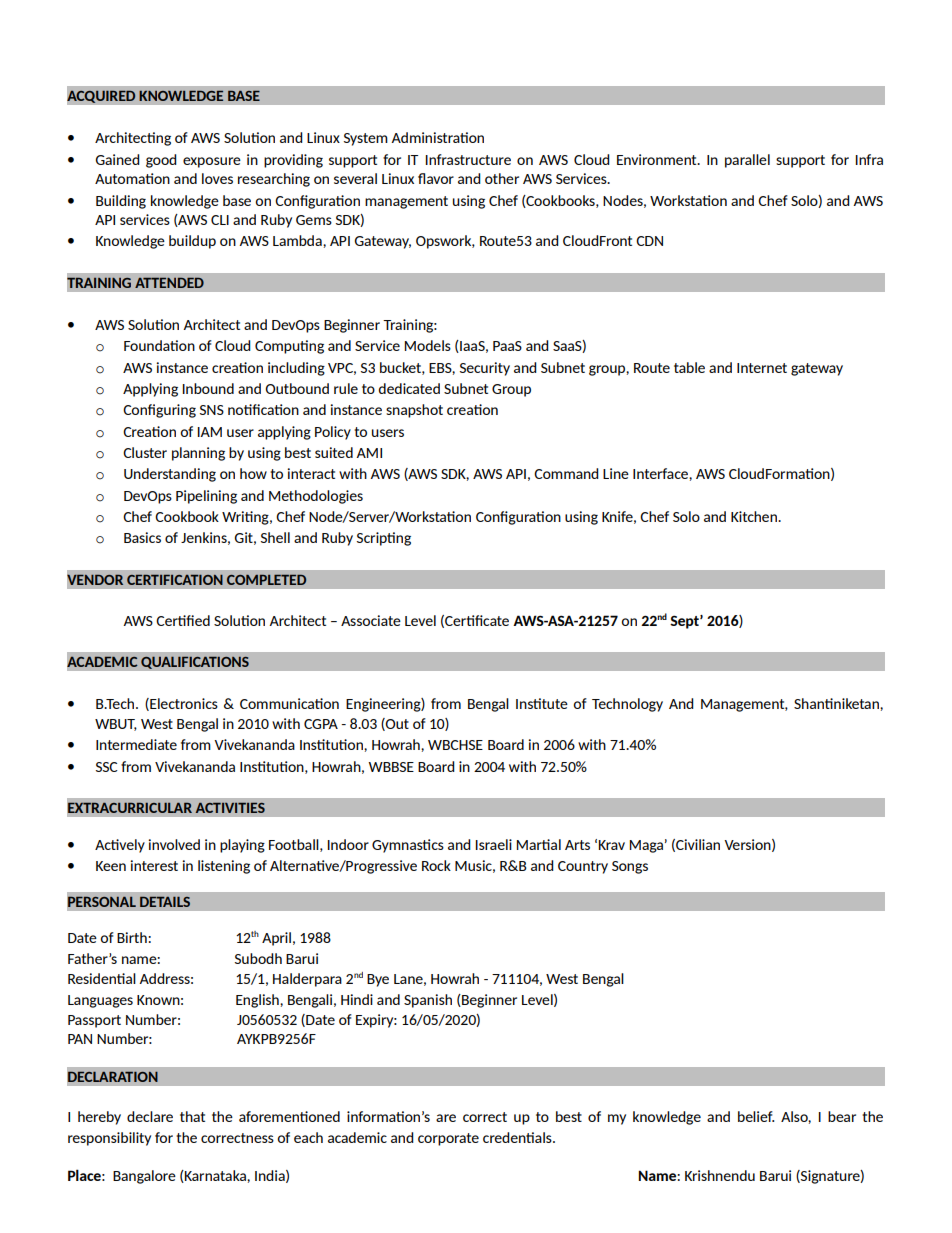 This screenshot has height=1233, width=952. What do you see at coordinates (161, 161) in the screenshot?
I see `good` at bounding box center [161, 161].
